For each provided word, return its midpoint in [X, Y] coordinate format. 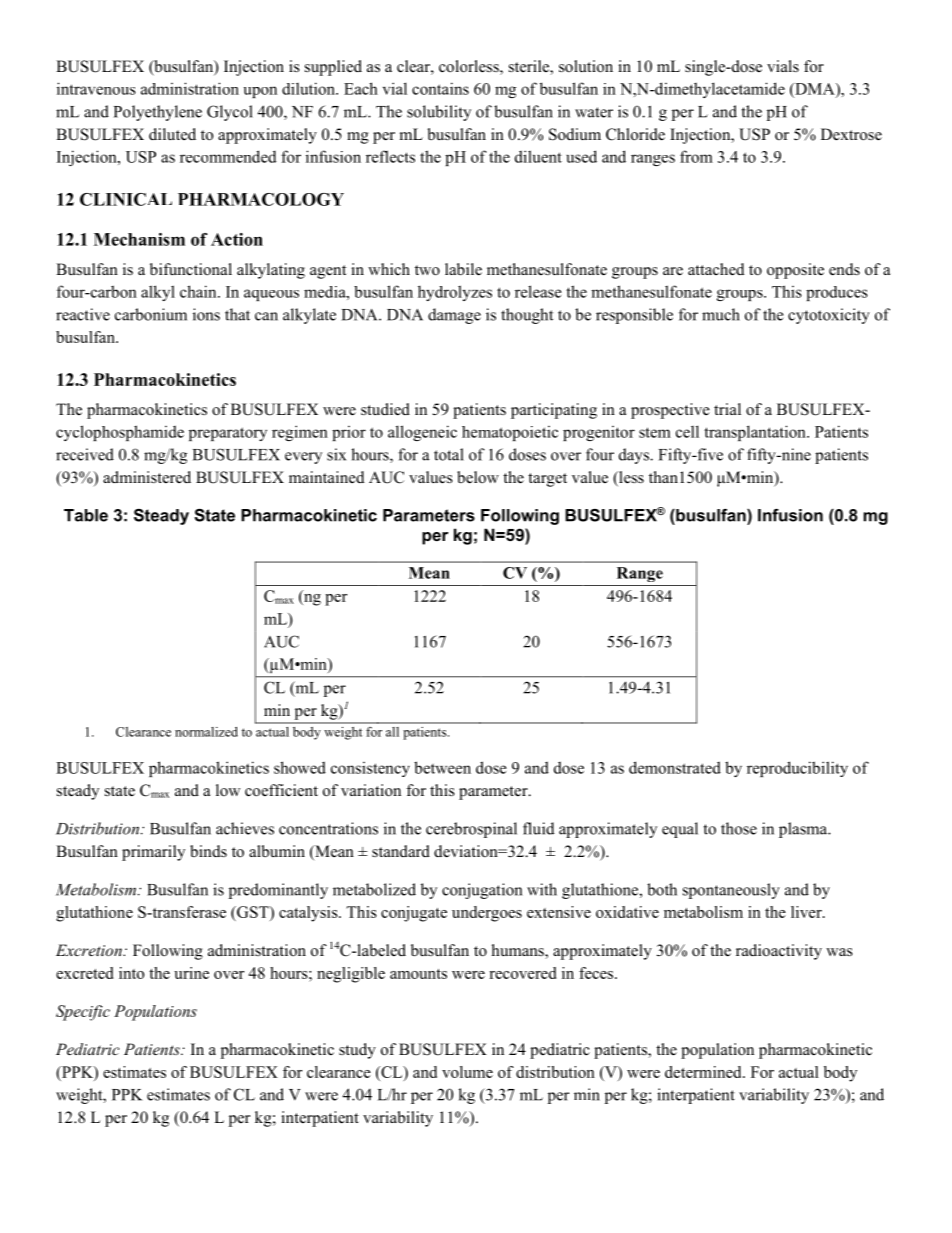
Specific [83, 1013]
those [739, 828]
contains [440, 88]
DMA [815, 89]
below [478, 477]
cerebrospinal [471, 830]
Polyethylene [158, 113]
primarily [153, 853]
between [442, 767]
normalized [206, 732]
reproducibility [797, 769]
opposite [795, 271]
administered [147, 477]
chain [199, 291]
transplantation [756, 433]
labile [463, 269]
